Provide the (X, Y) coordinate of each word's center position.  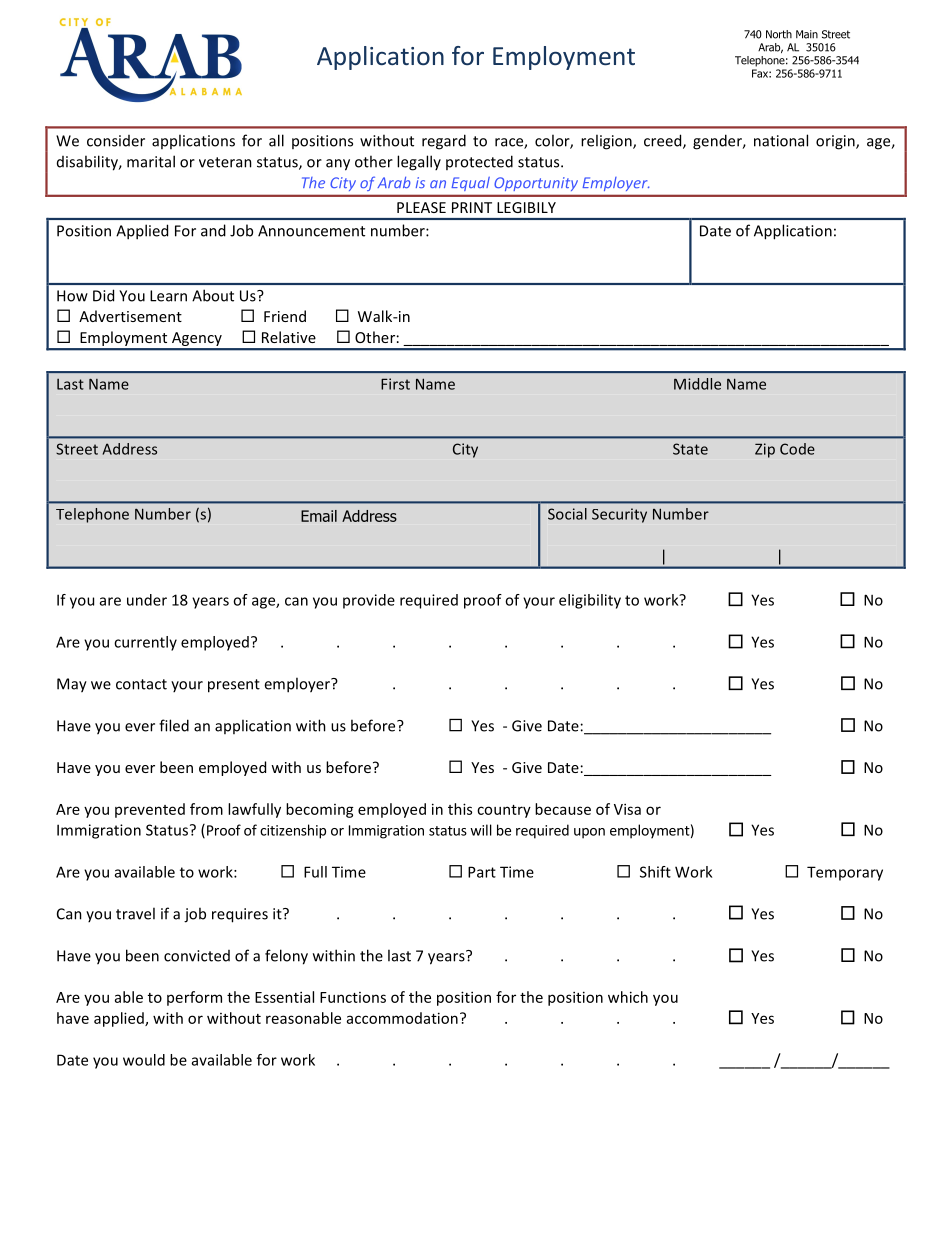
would (144, 1060)
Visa (627, 809)
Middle (697, 384)
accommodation (402, 1018)
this (460, 809)
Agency (196, 340)
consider (116, 141)
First (395, 384)
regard (444, 142)
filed (174, 725)
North (779, 34)
